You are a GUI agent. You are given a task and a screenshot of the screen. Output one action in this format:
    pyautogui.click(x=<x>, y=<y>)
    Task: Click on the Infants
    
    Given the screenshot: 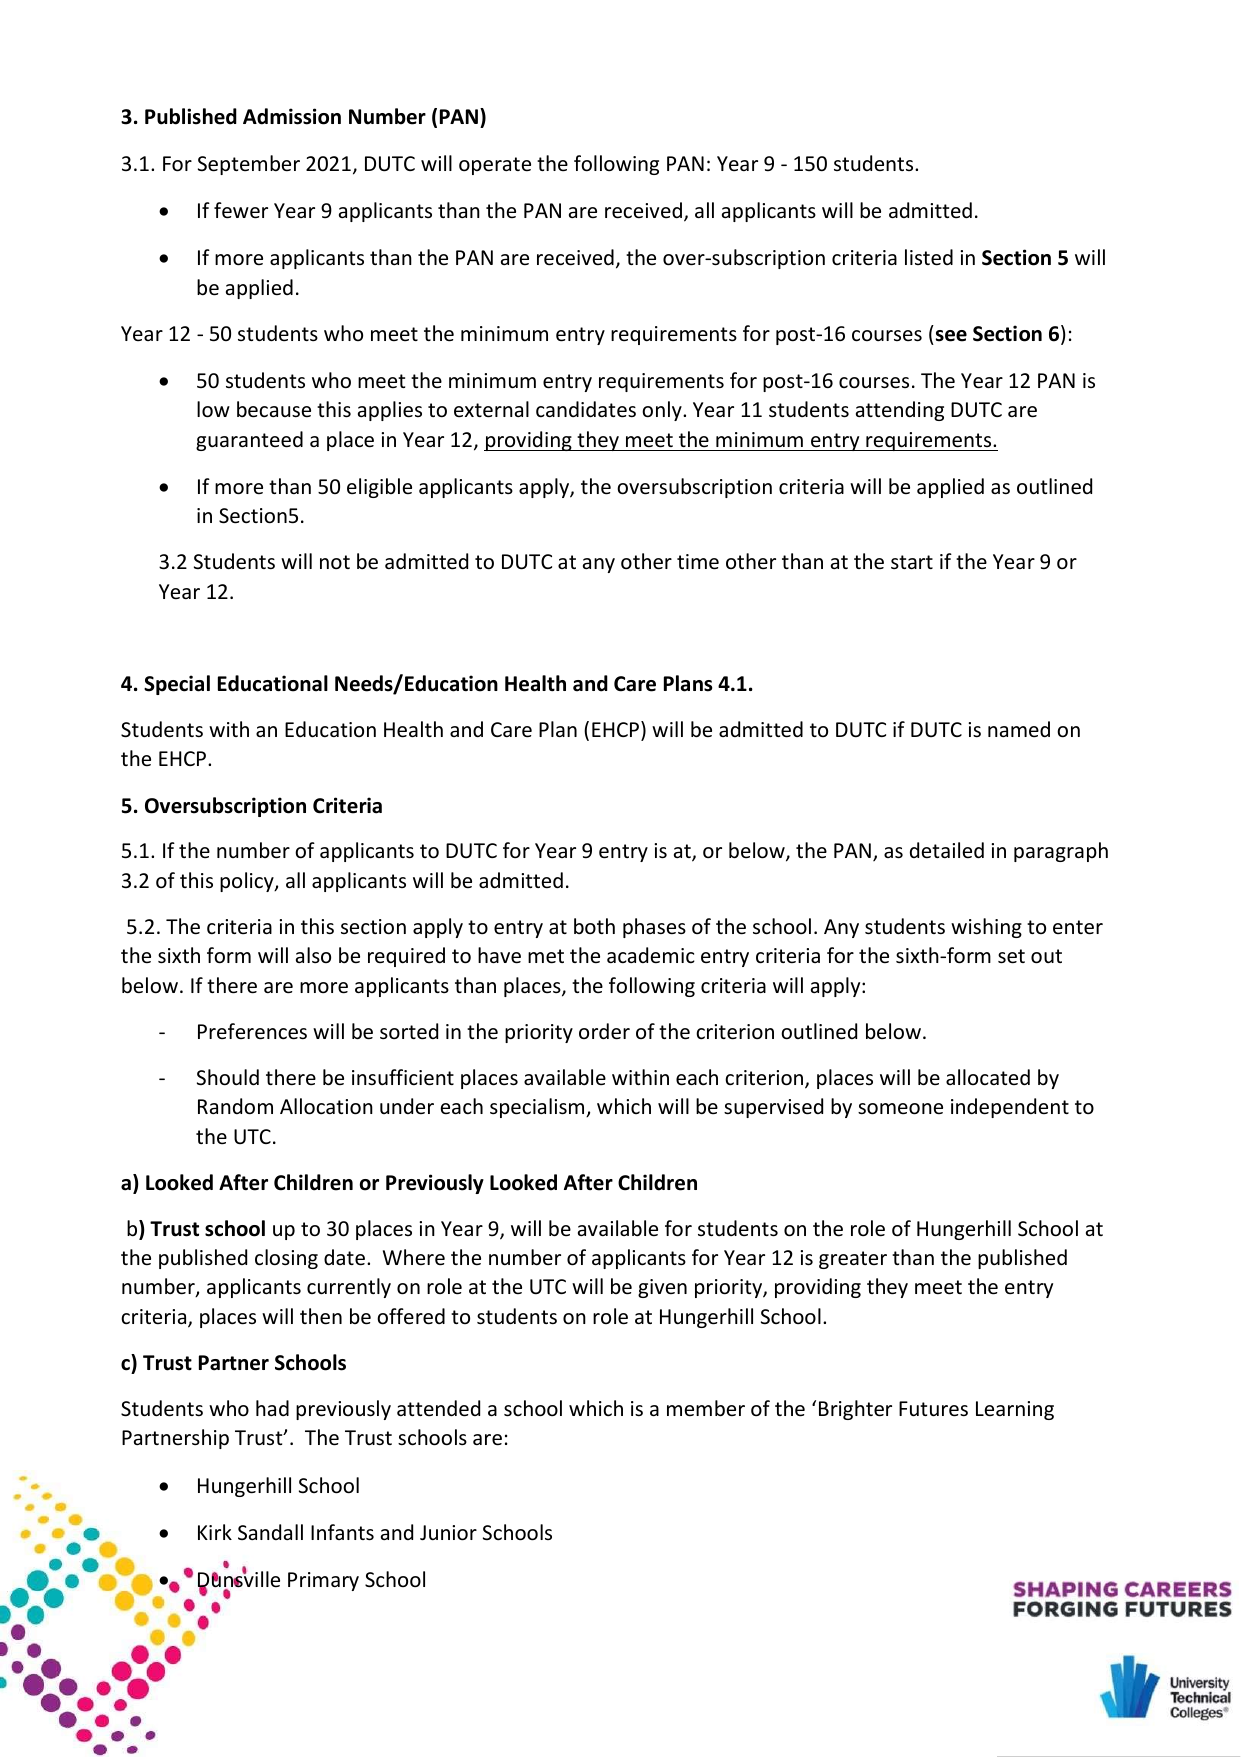 What is the action you would take?
    pyautogui.click(x=342, y=1532)
